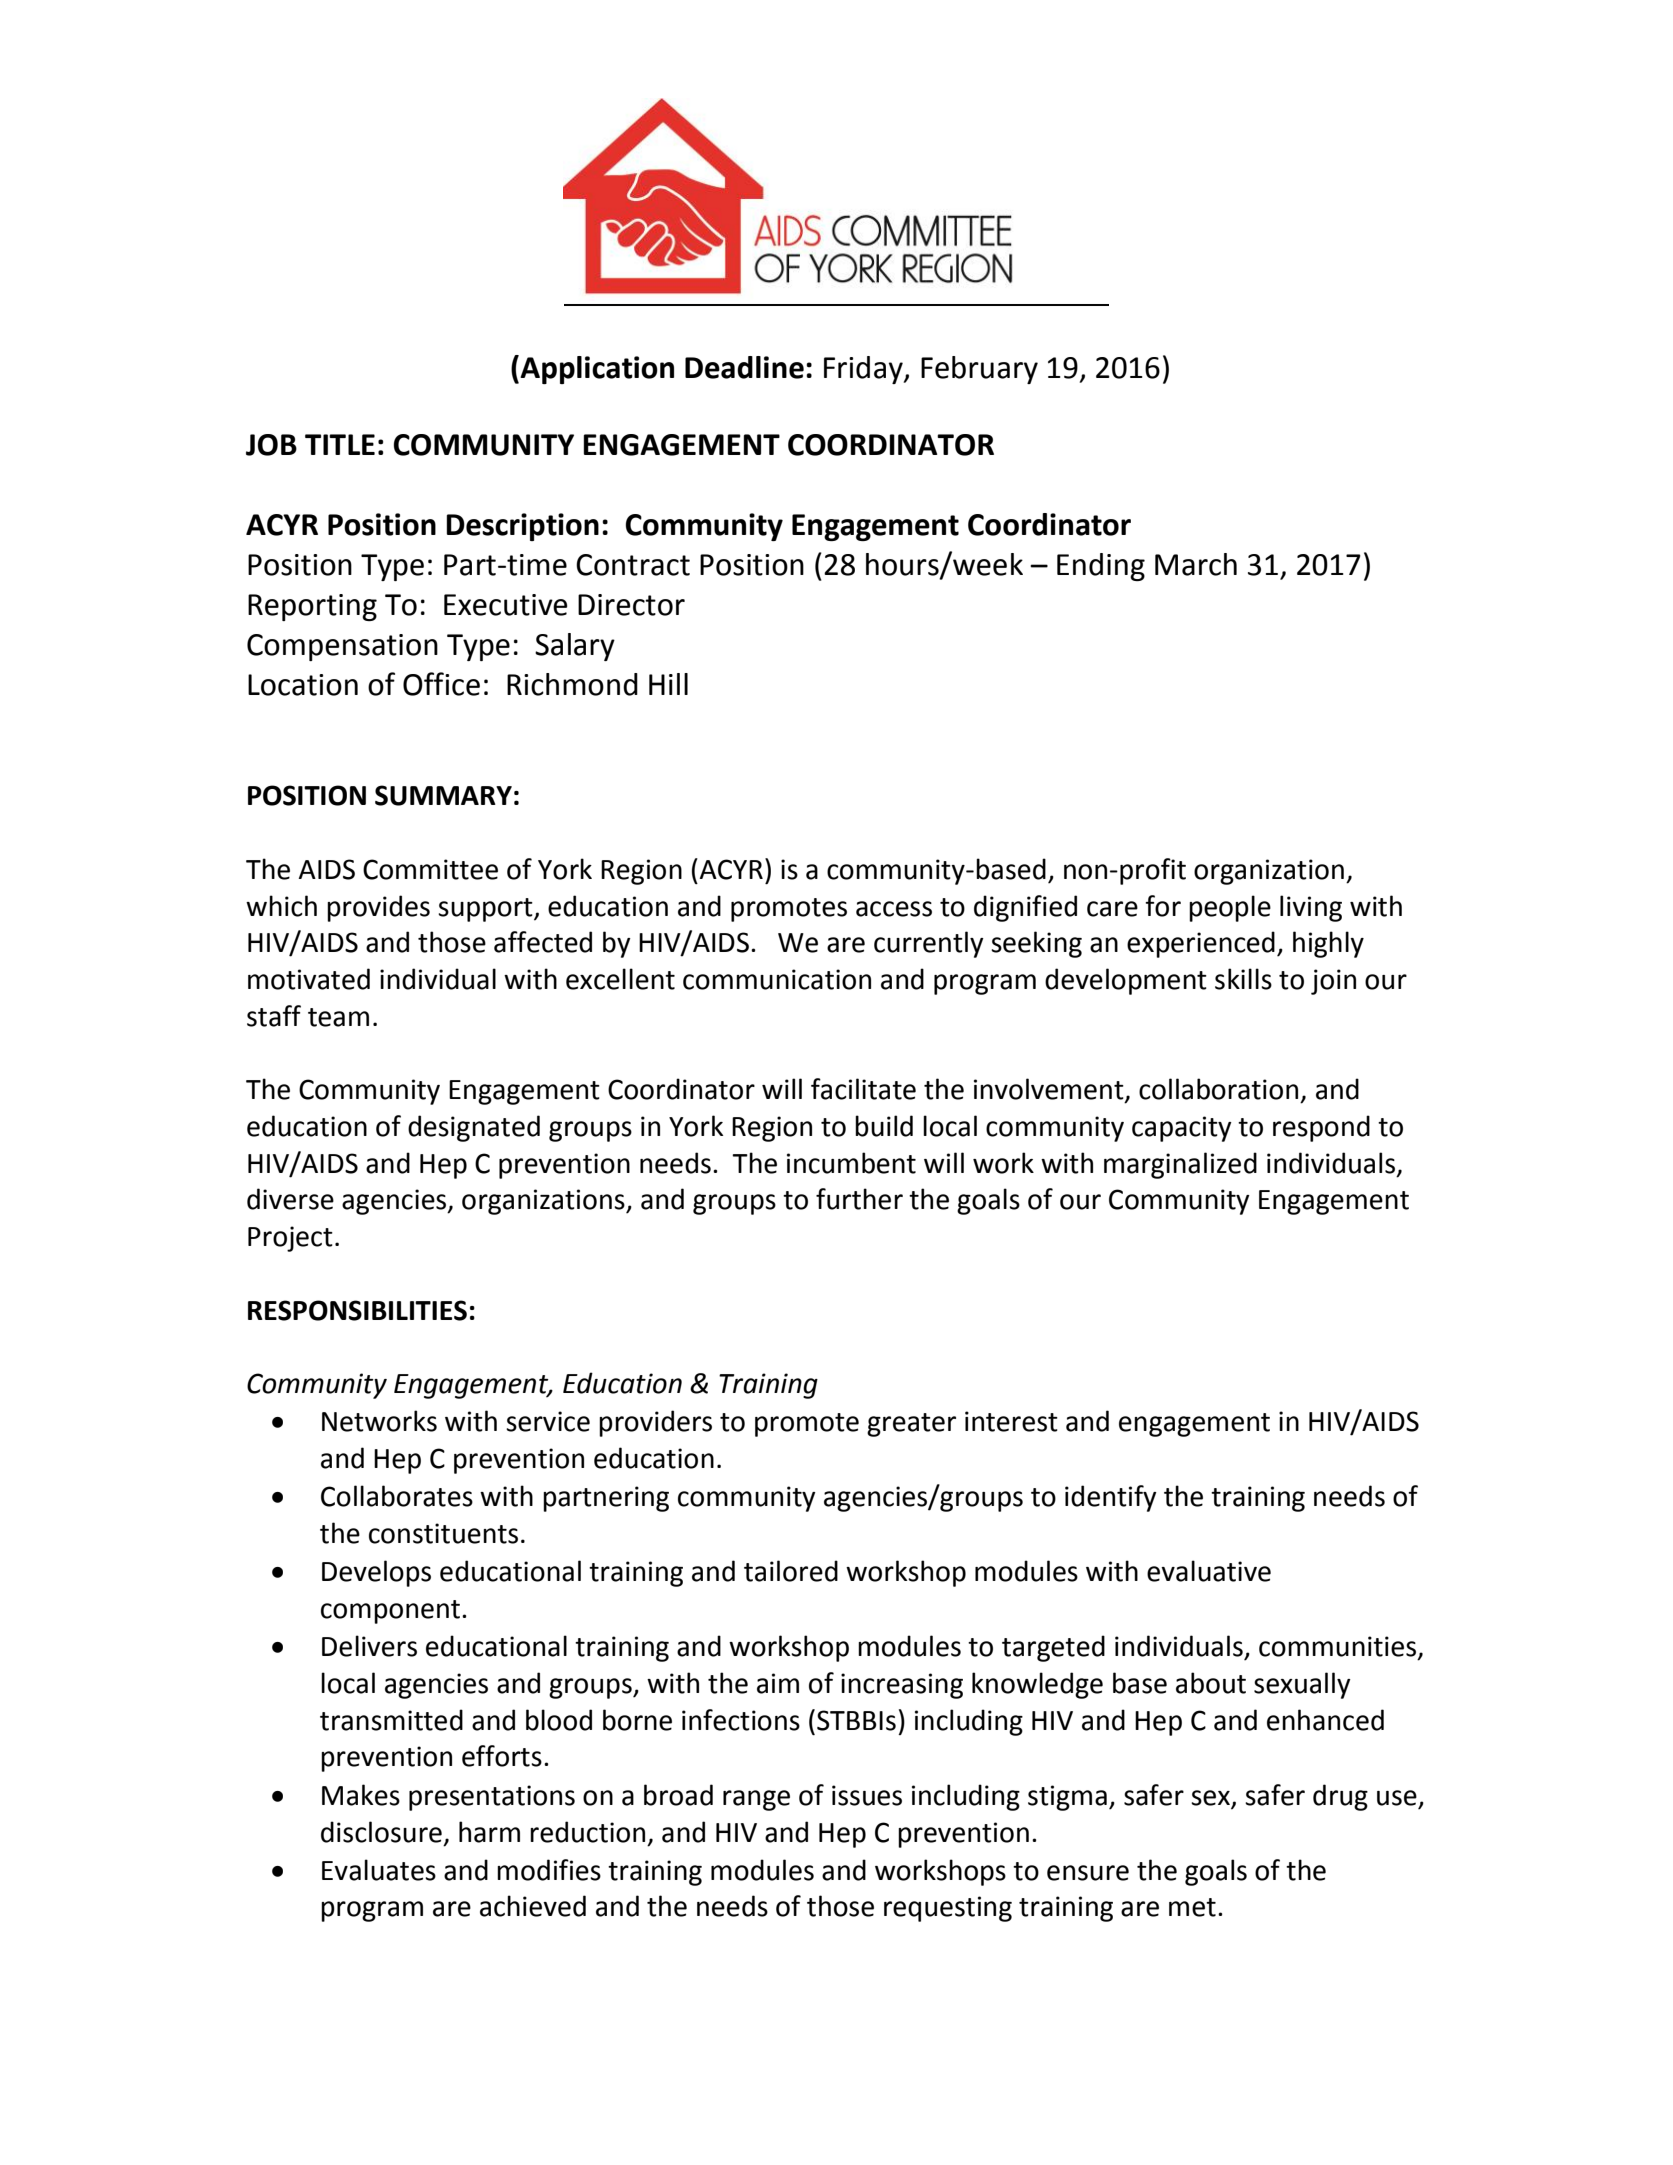 This image has width=1673, height=2165. I want to click on March, so click(1196, 564).
